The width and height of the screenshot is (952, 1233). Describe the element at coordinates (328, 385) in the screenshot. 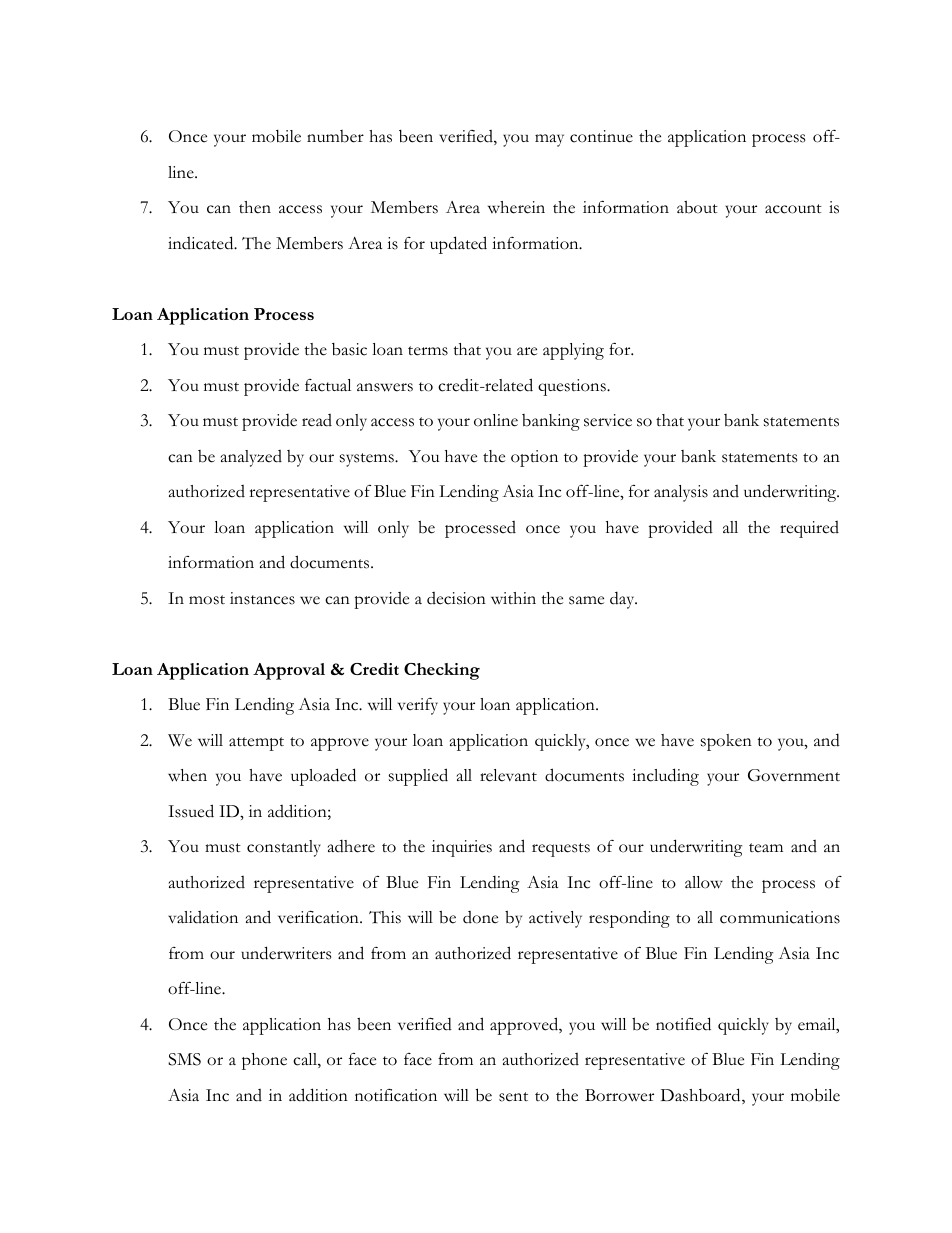

I see `factual` at that location.
